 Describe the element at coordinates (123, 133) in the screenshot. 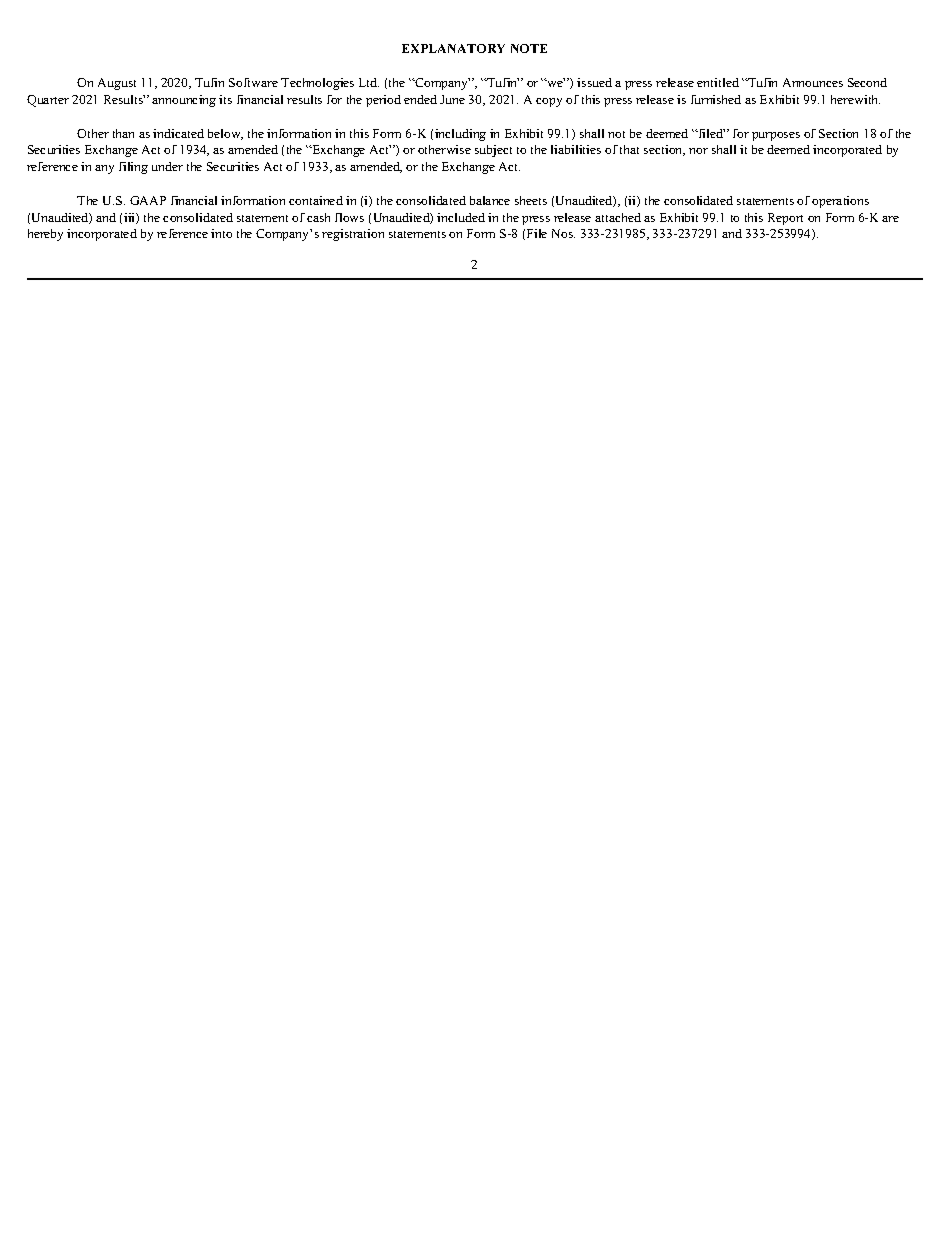

I see `than` at that location.
